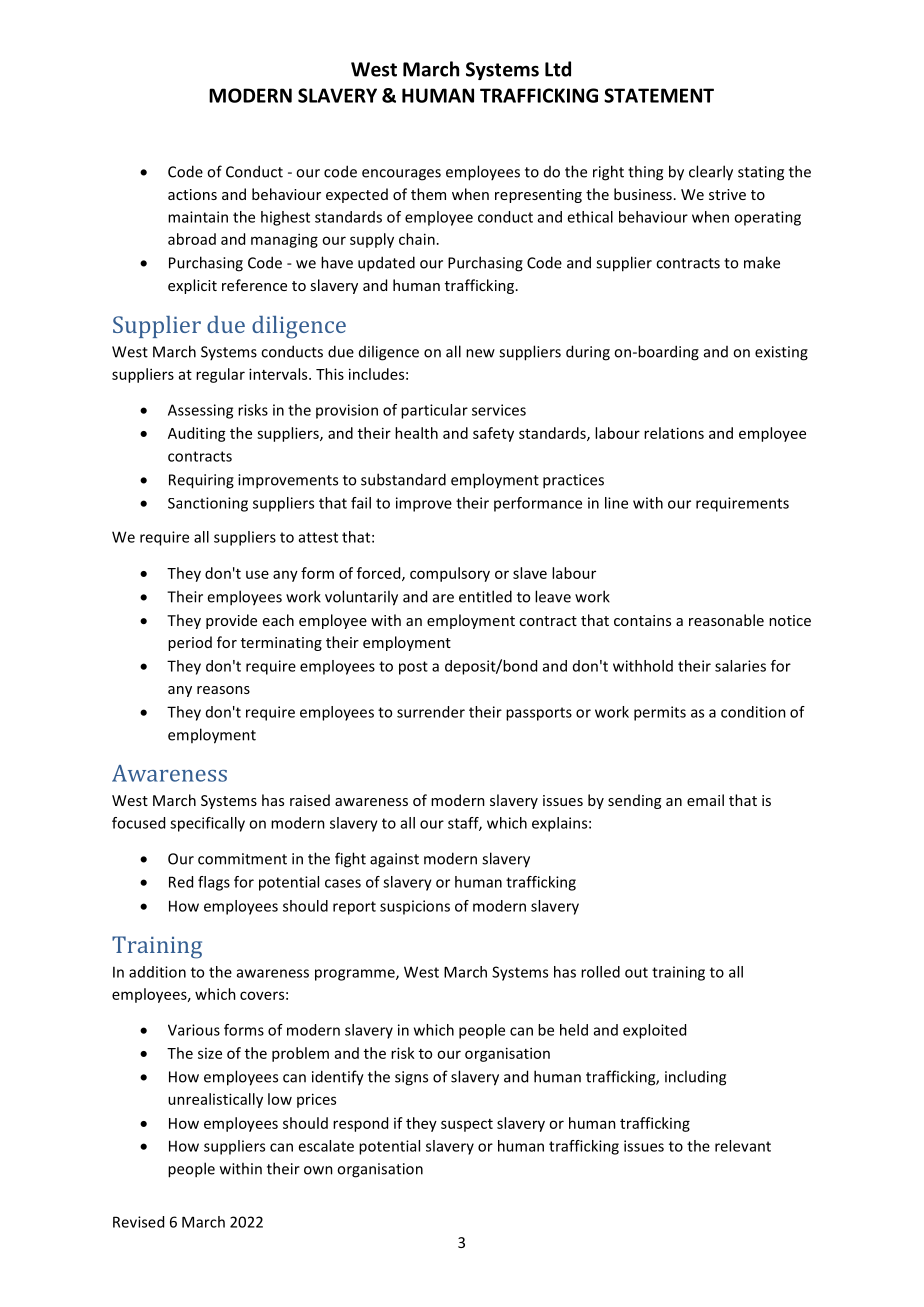 This screenshot has height=1307, width=924. I want to click on Revised, so click(138, 1222).
